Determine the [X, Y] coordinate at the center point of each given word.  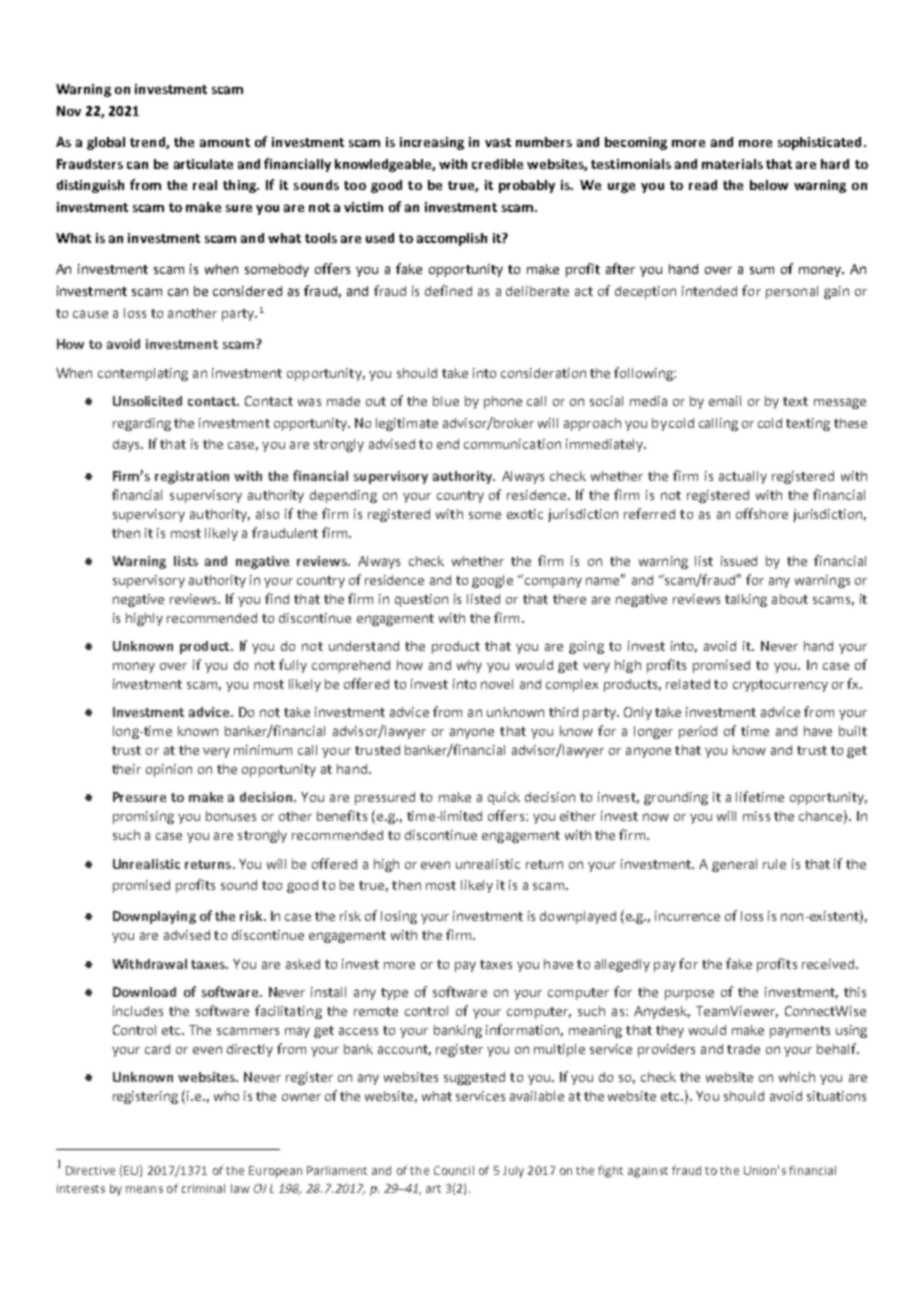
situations [836, 1096]
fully [293, 666]
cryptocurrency [780, 686]
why [469, 666]
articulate [203, 164]
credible [497, 164]
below [769, 185]
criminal [203, 1188]
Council [454, 1170]
